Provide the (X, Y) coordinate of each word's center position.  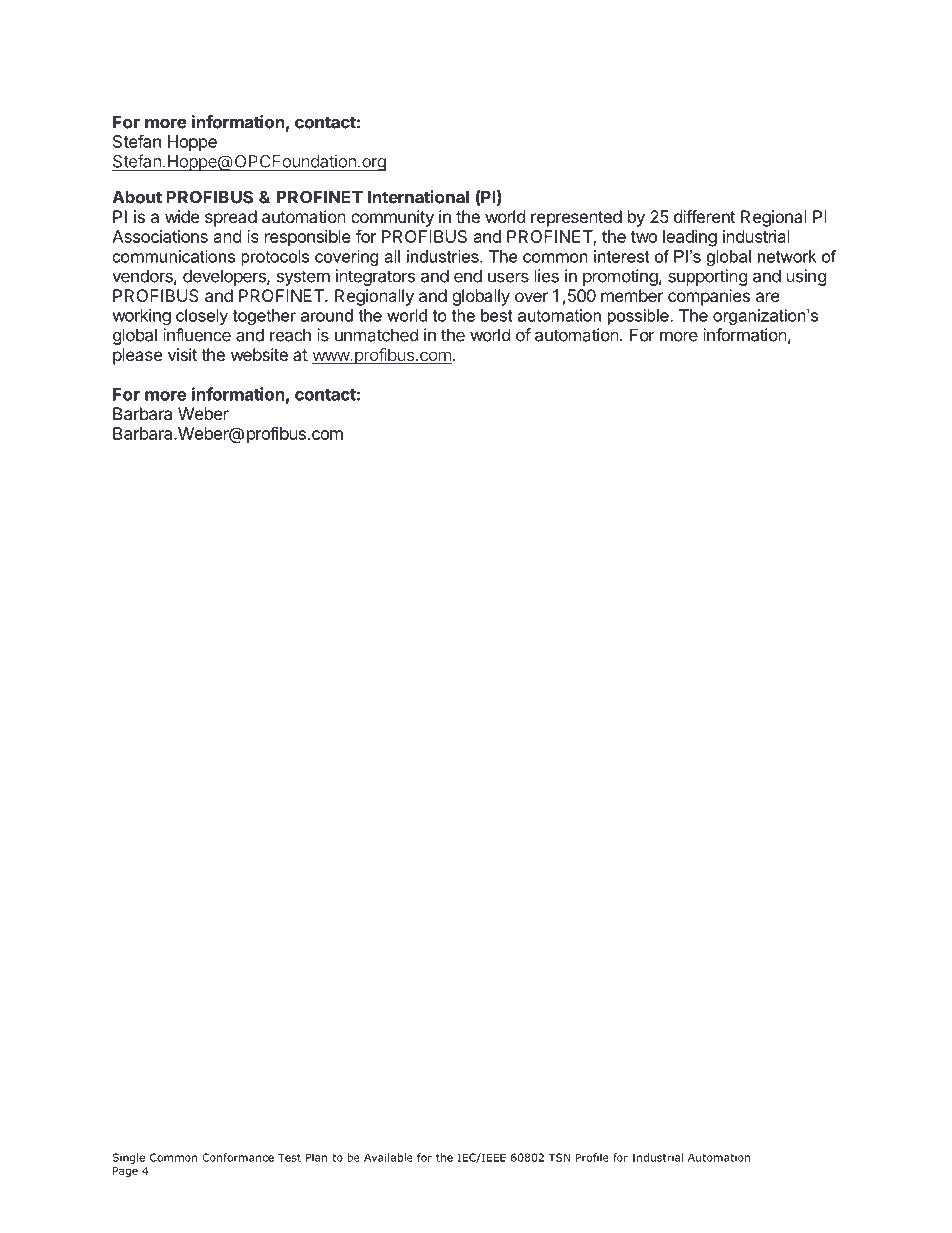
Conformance (238, 1157)
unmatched (376, 335)
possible (638, 317)
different (704, 216)
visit (182, 354)
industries (444, 256)
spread (231, 218)
